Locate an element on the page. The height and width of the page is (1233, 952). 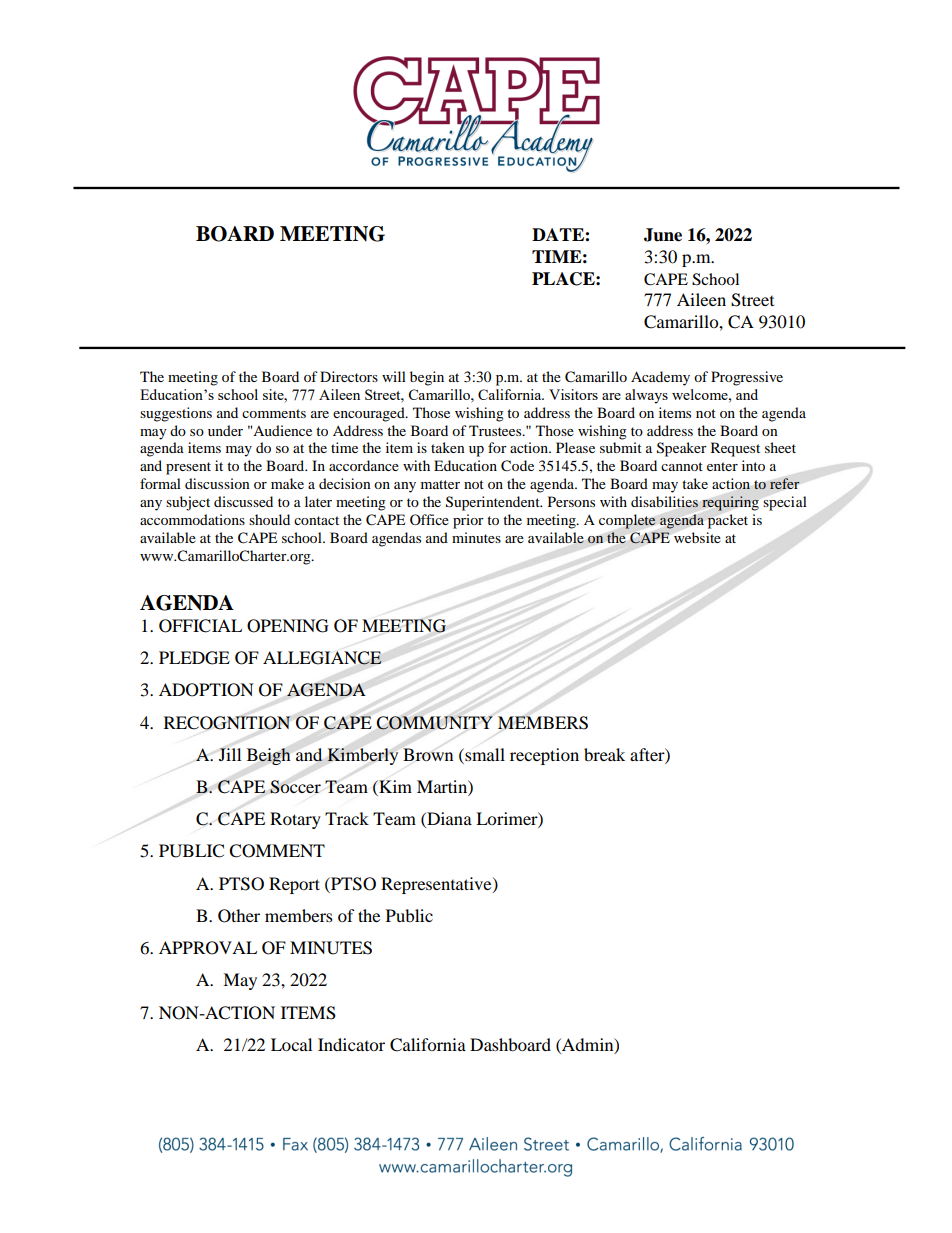
Directors is located at coordinates (349, 376).
